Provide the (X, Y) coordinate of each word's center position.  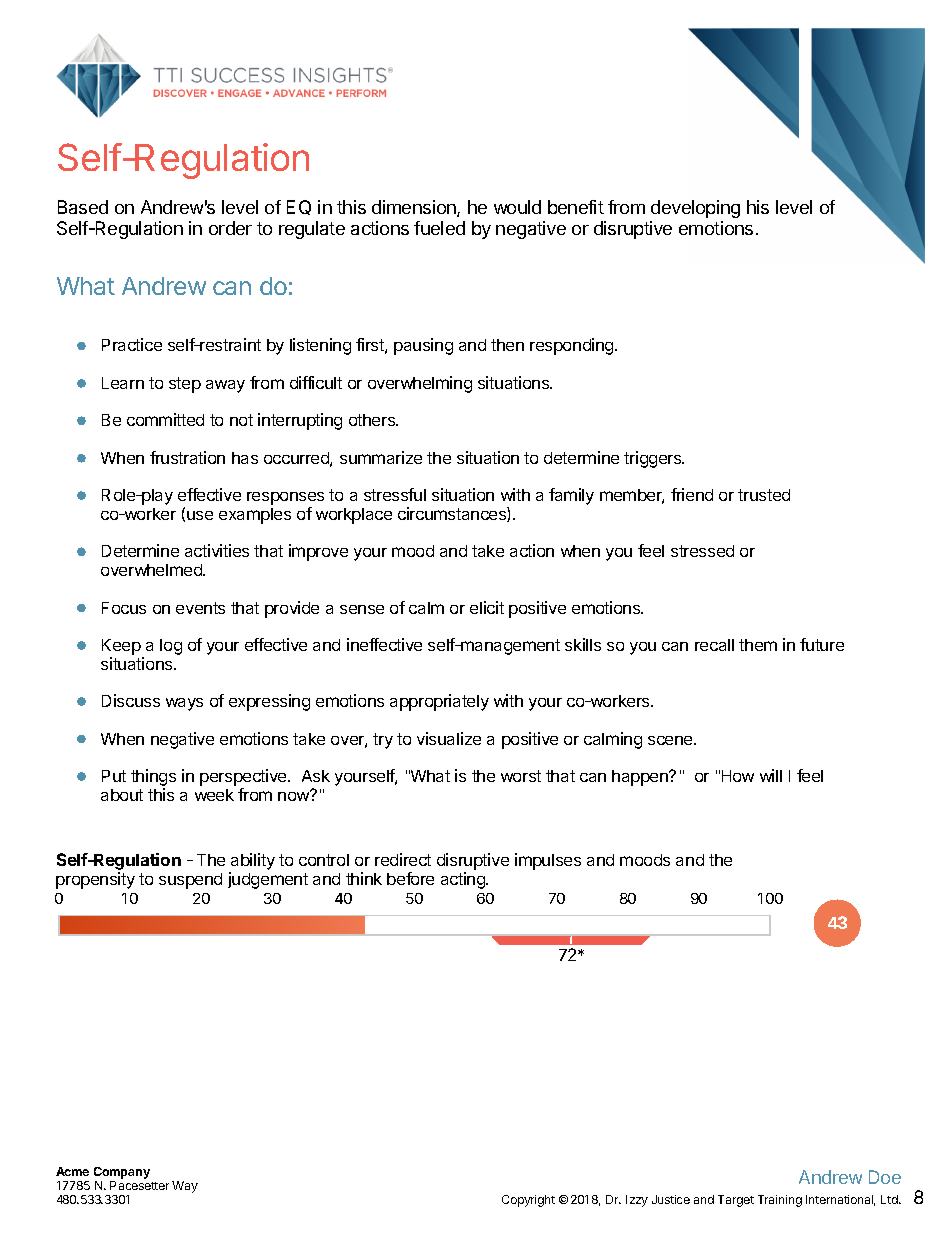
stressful (395, 494)
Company (122, 1174)
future (822, 644)
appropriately (439, 702)
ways (184, 704)
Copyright (528, 1201)
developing (695, 209)
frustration (187, 457)
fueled (439, 228)
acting (464, 880)
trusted (764, 495)
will (771, 775)
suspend (190, 881)
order (230, 228)
